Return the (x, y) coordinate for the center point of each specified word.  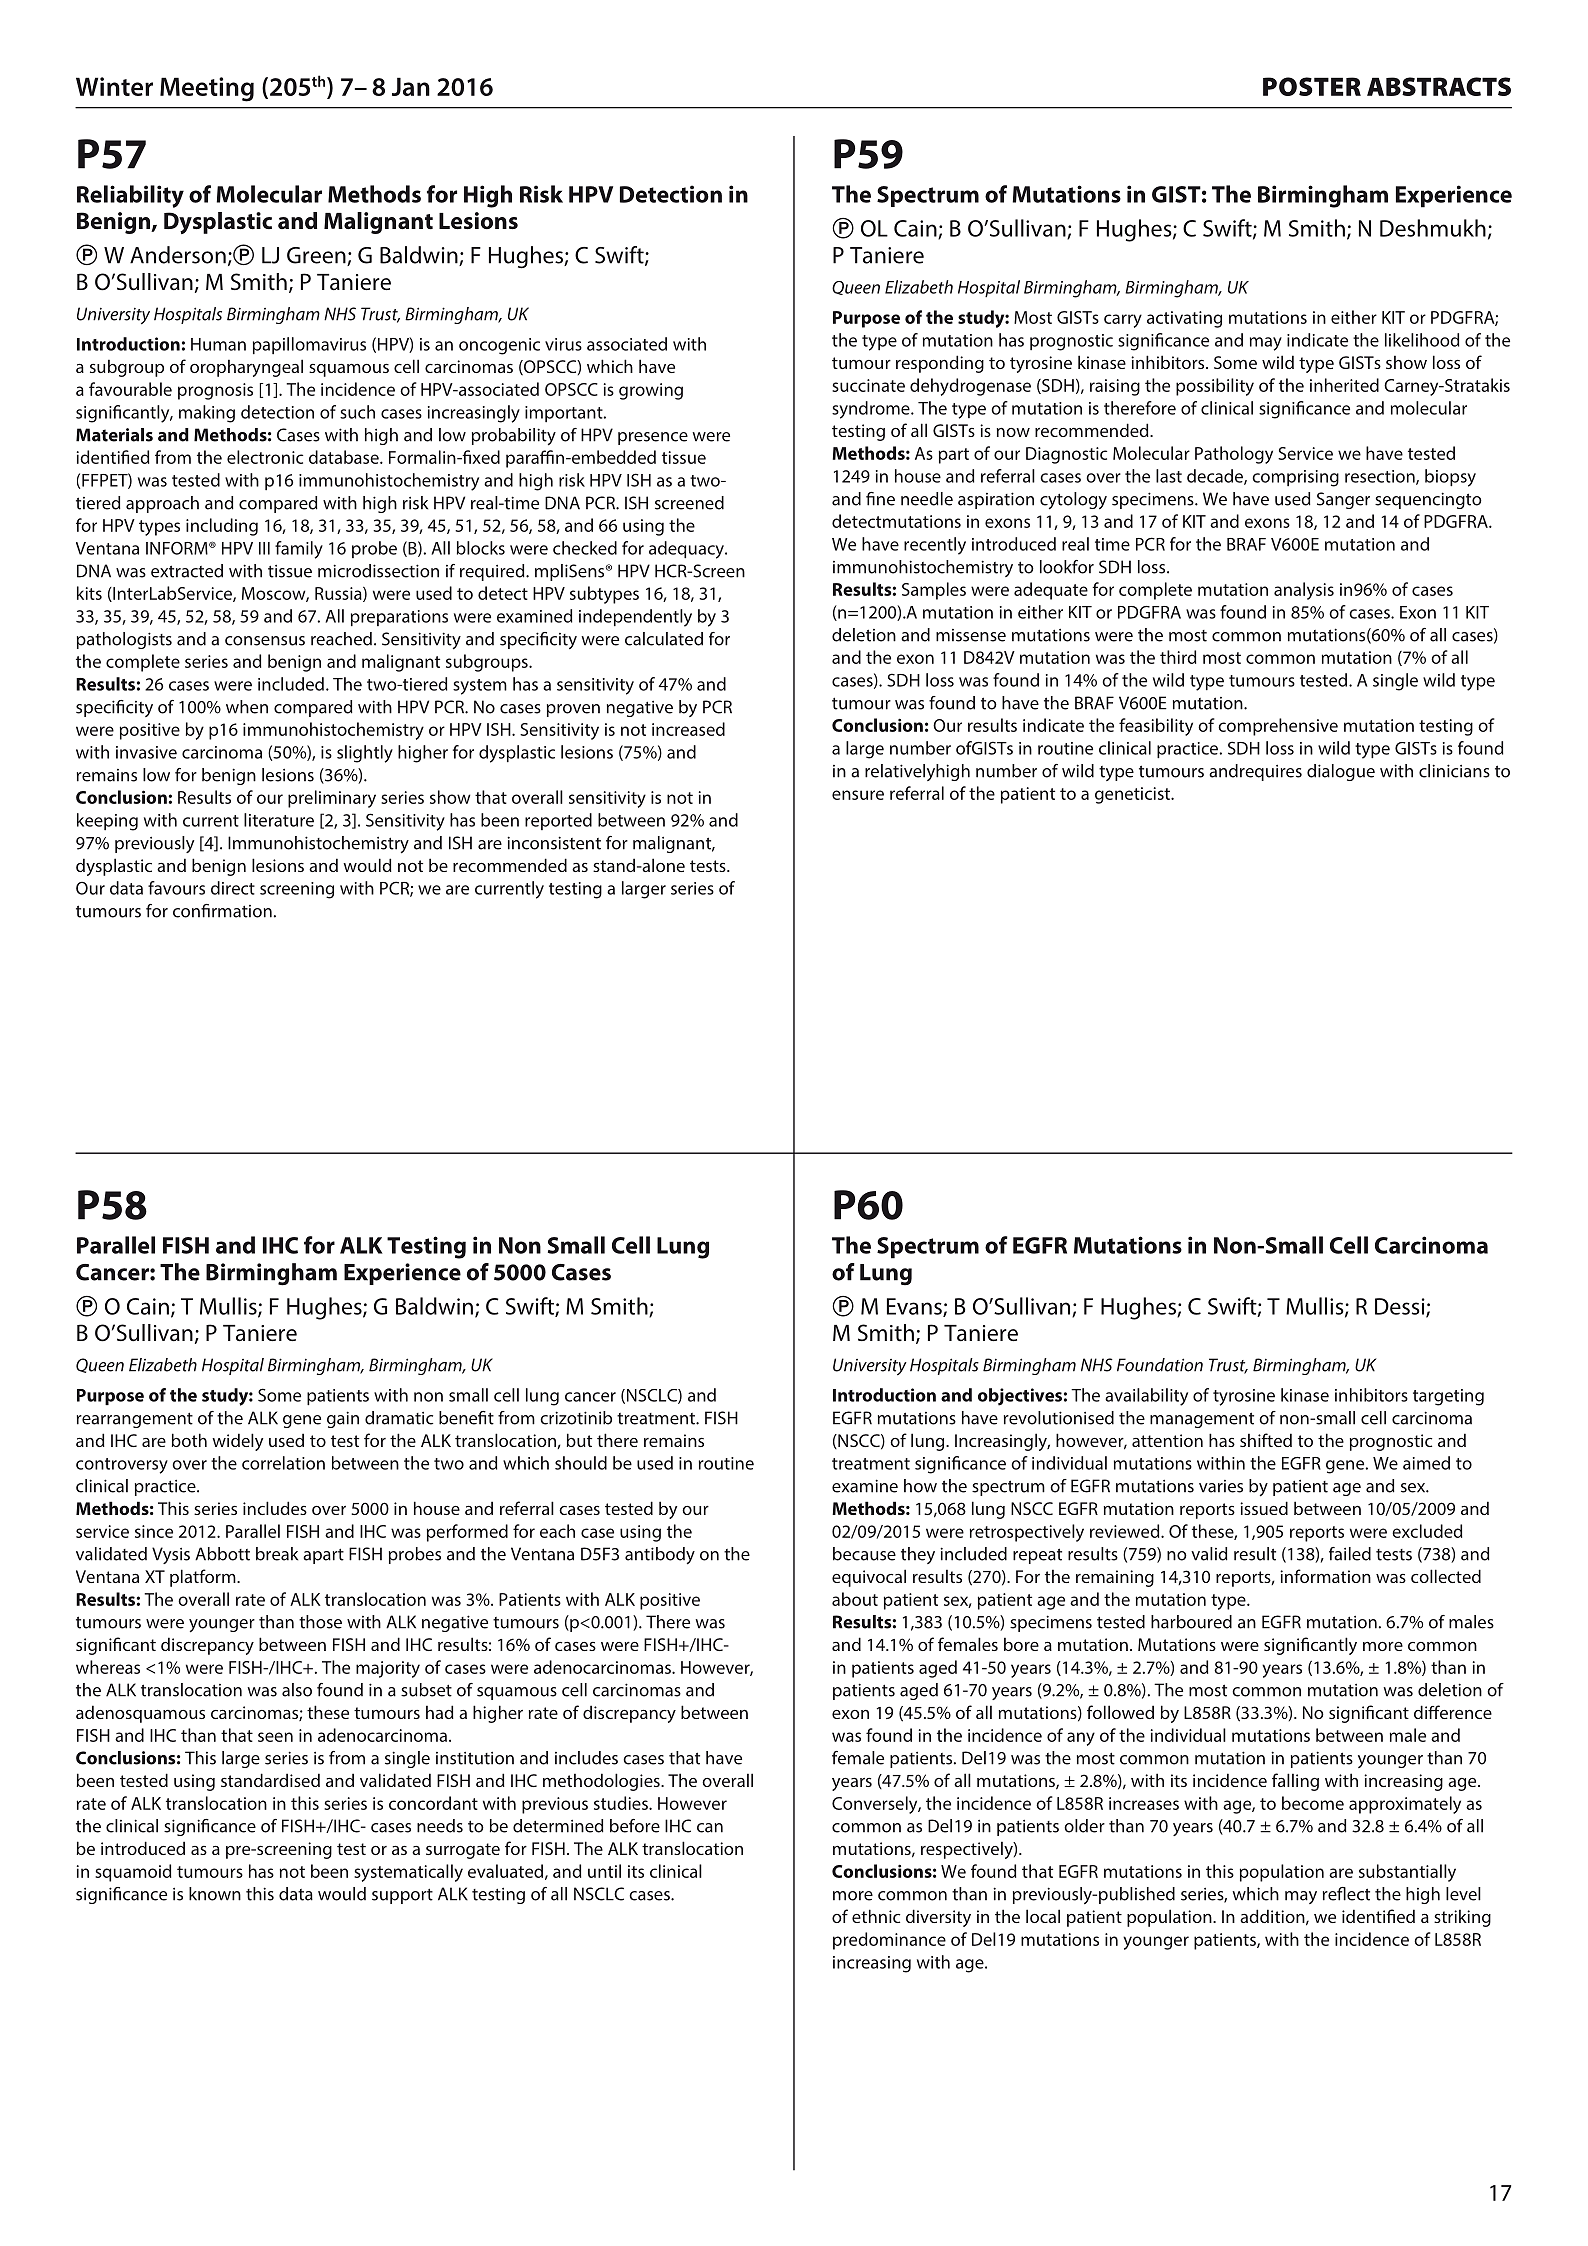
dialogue (1341, 772)
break (277, 1554)
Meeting (207, 89)
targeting (1448, 1397)
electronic (265, 457)
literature (279, 820)
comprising (1295, 478)
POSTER (1312, 86)
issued (1264, 1508)
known (215, 1894)
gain (343, 1419)
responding (940, 364)
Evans (915, 1307)
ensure (858, 795)
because (864, 1554)
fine (880, 499)
